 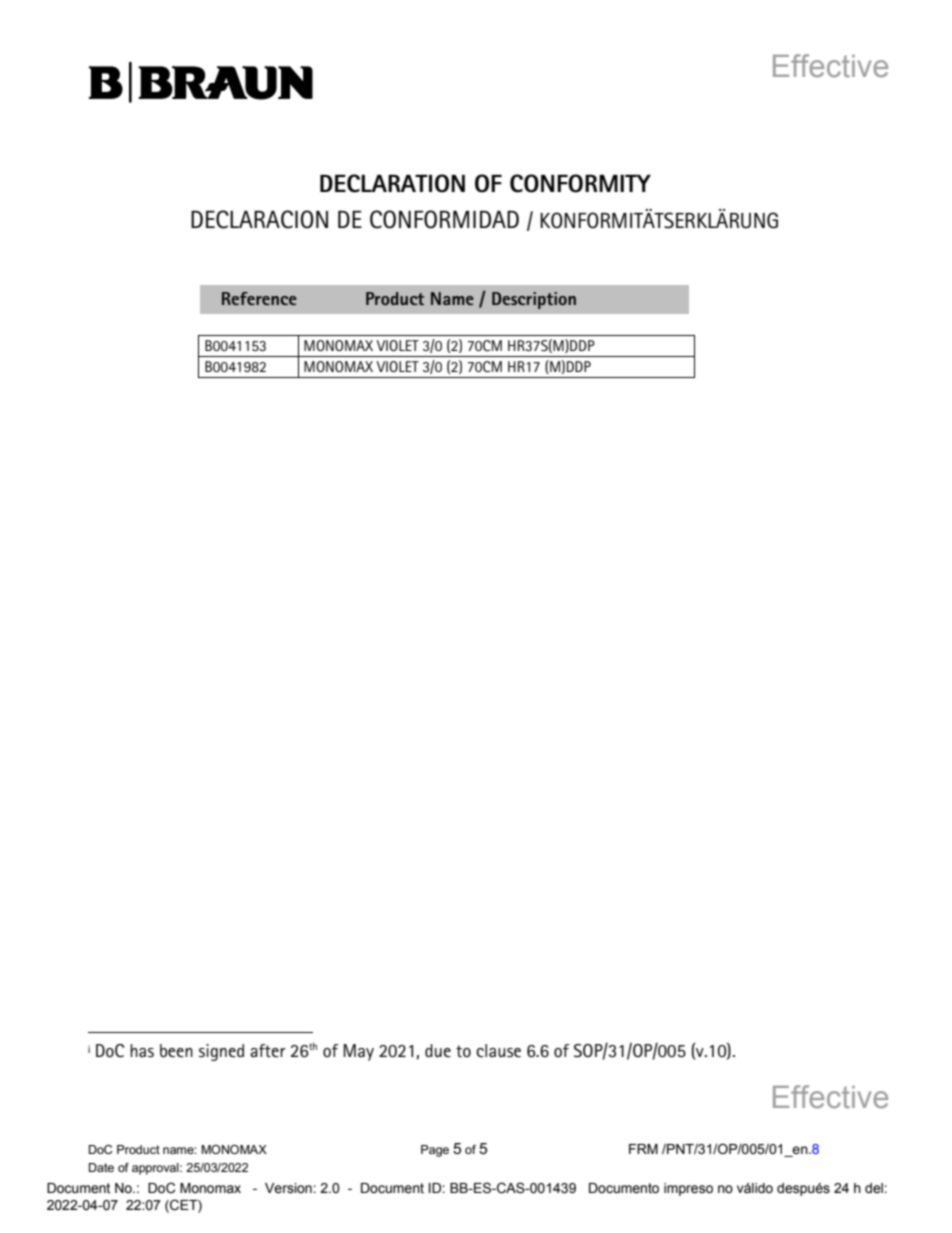 I want to click on Reference, so click(x=259, y=298).
